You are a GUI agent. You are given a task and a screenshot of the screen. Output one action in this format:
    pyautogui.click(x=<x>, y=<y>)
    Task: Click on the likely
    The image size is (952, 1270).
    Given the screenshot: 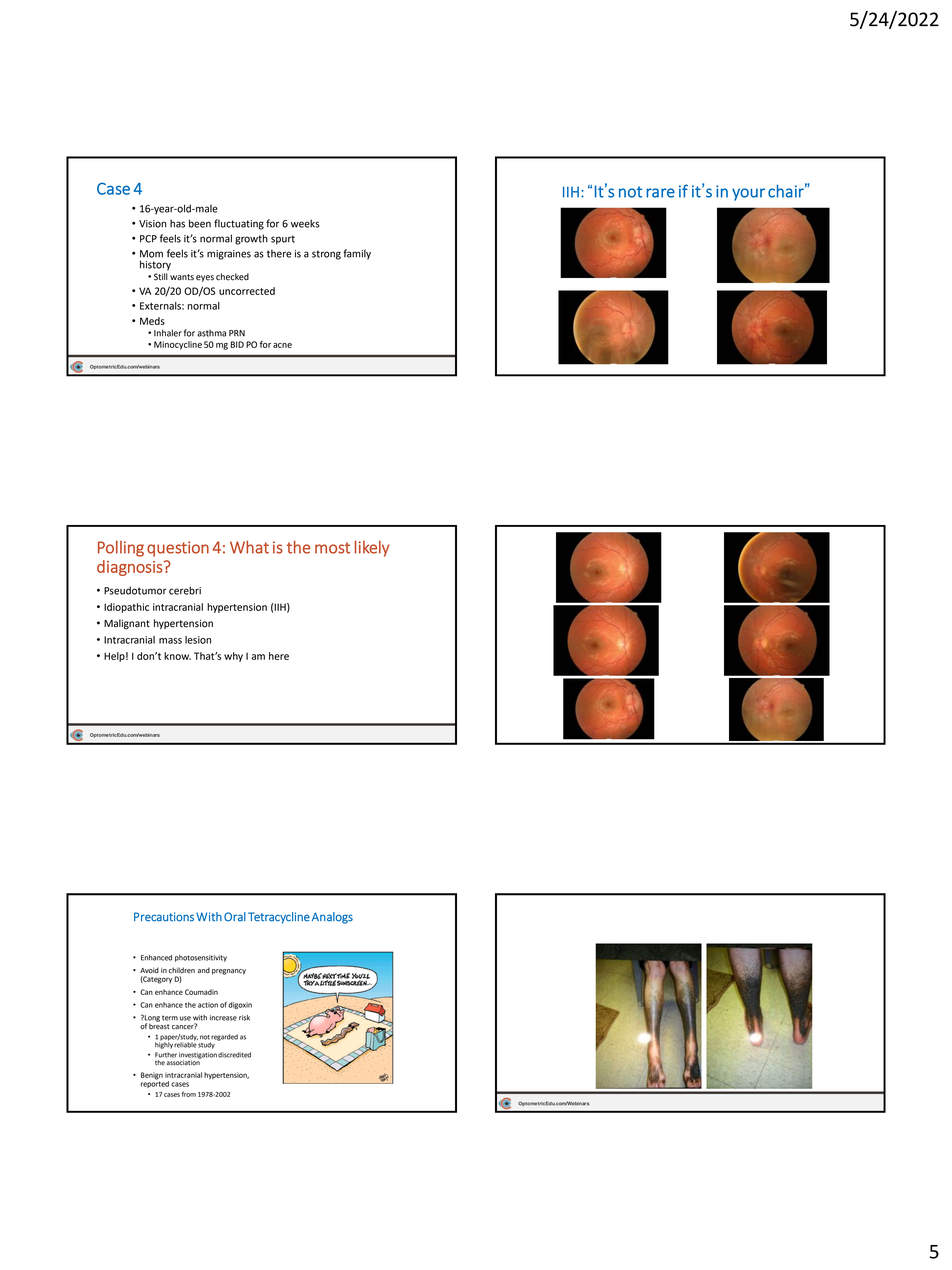 What is the action you would take?
    pyautogui.click(x=372, y=548)
